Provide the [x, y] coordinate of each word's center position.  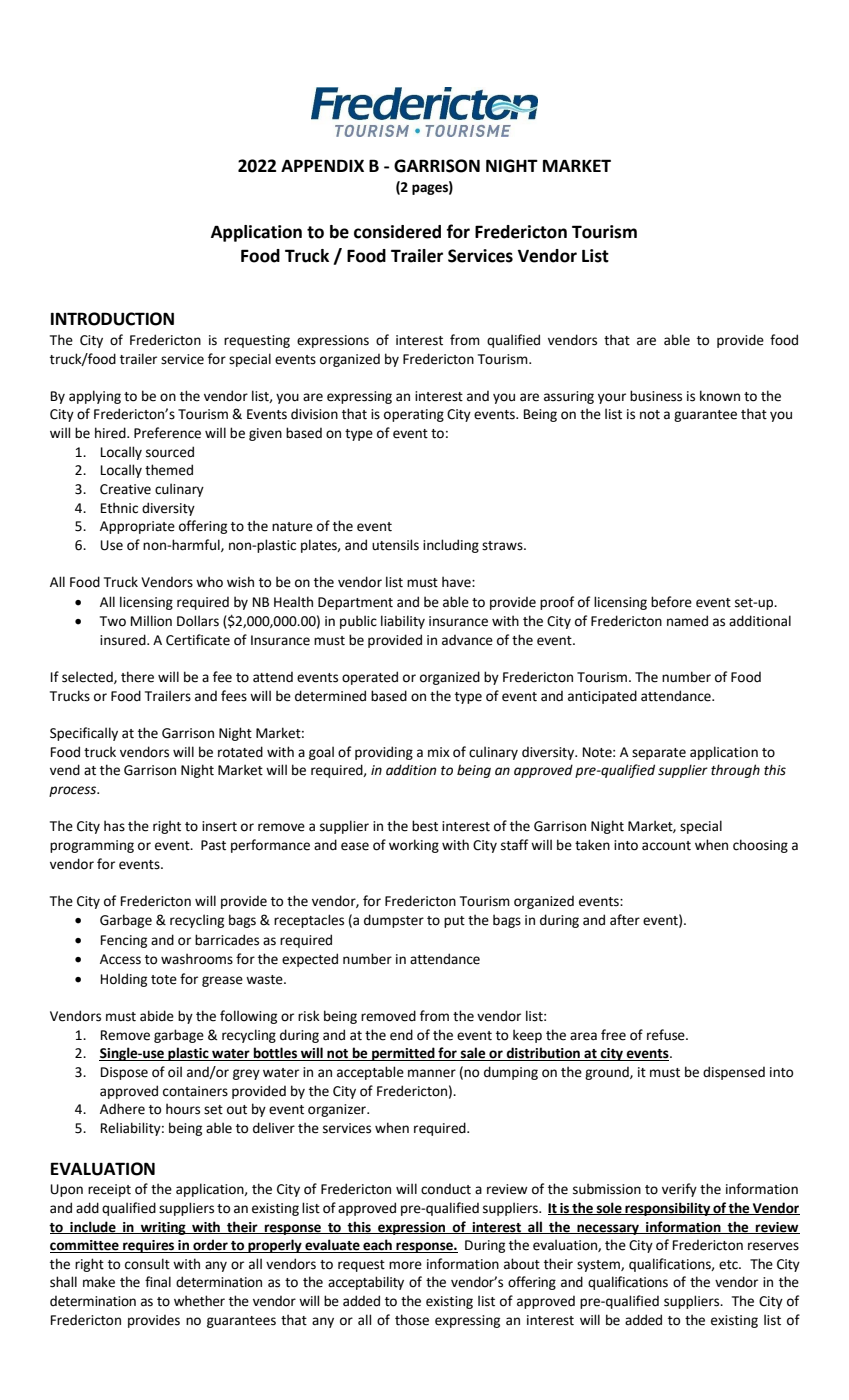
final [158, 1282]
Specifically [84, 734]
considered [397, 232]
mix [439, 752]
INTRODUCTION [112, 319]
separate [659, 754]
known [720, 396]
